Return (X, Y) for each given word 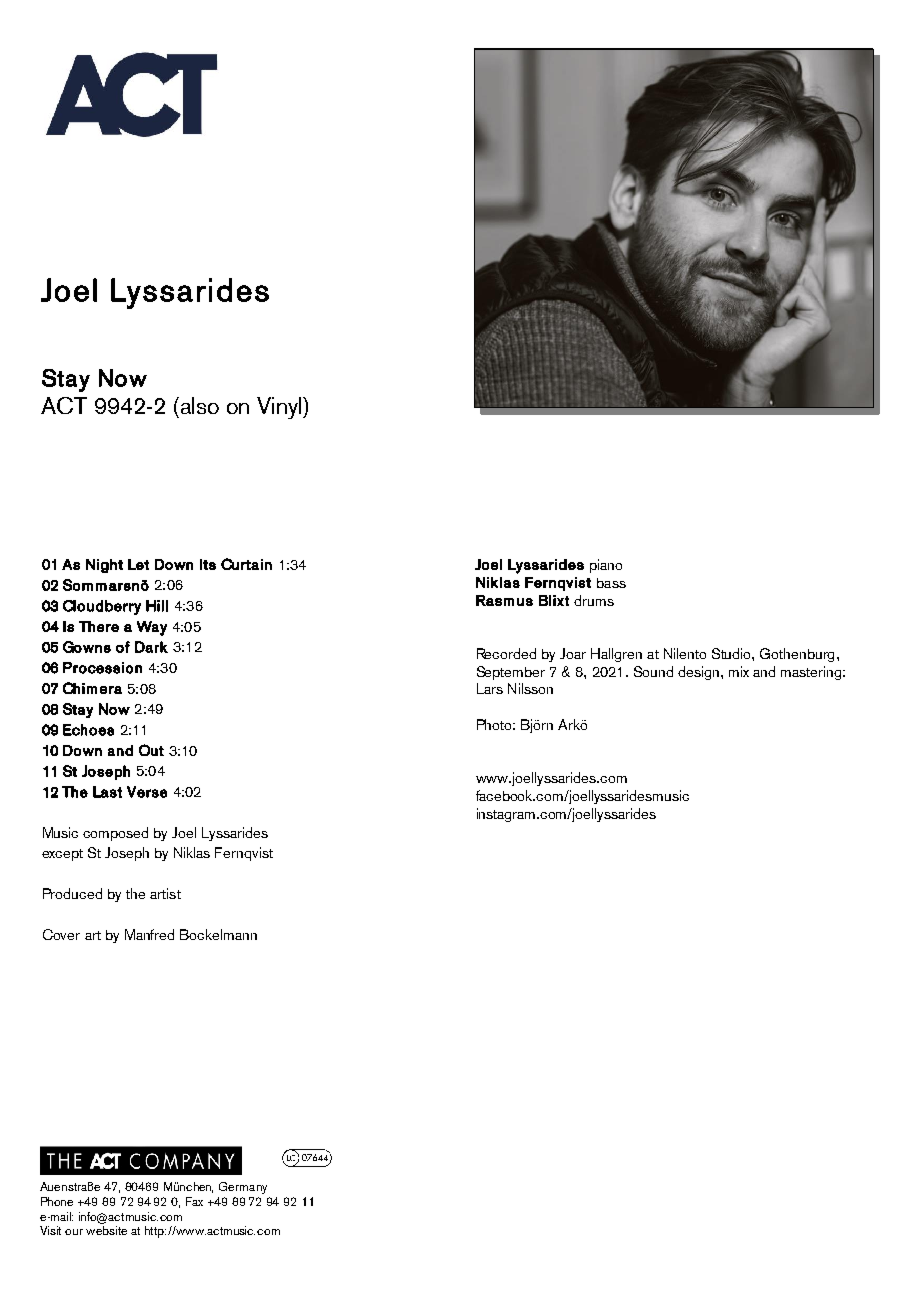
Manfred (149, 934)
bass (611, 583)
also (198, 405)
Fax (194, 1201)
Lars (490, 688)
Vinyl (280, 408)
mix (739, 671)
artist (165, 893)
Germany (243, 1188)
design (700, 673)
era (111, 690)
